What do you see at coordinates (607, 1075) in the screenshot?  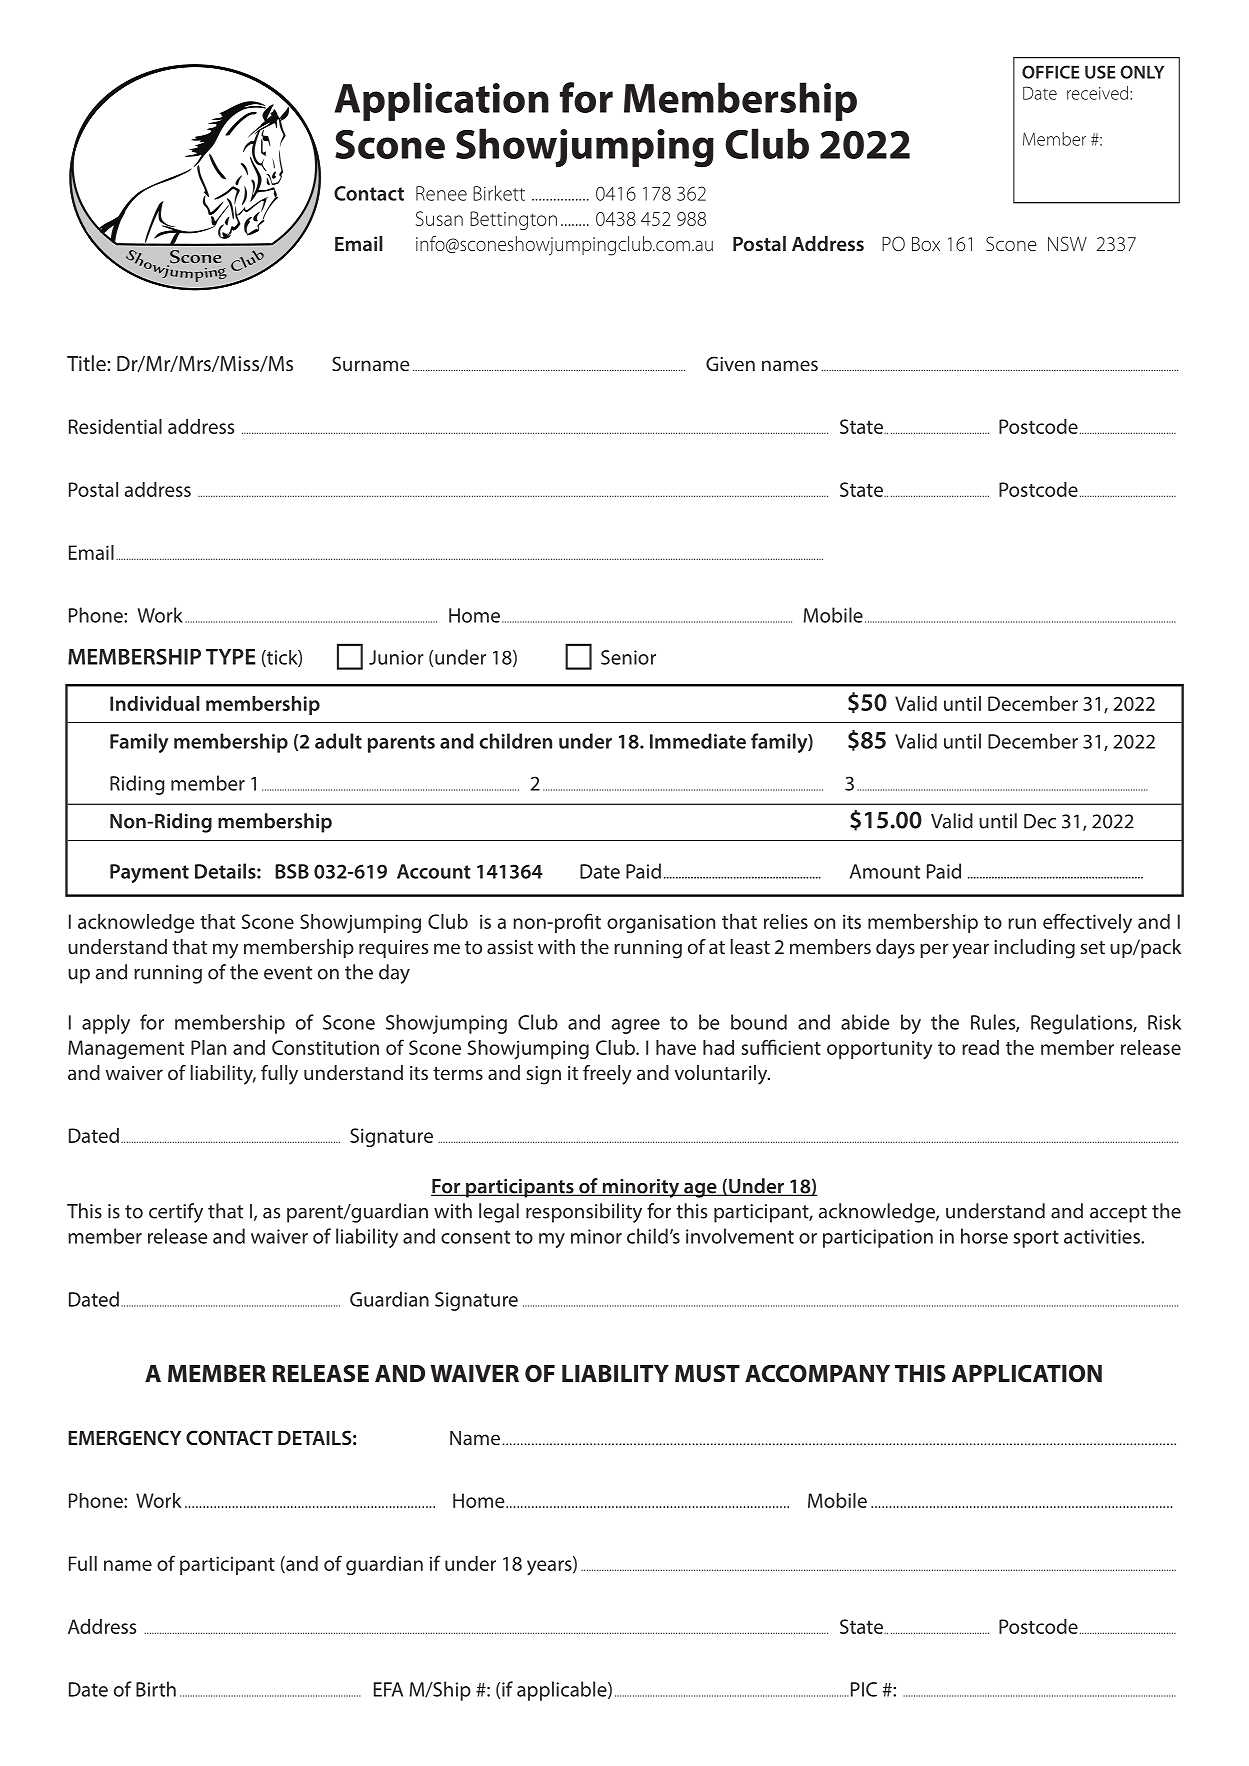 I see `freely` at bounding box center [607, 1075].
